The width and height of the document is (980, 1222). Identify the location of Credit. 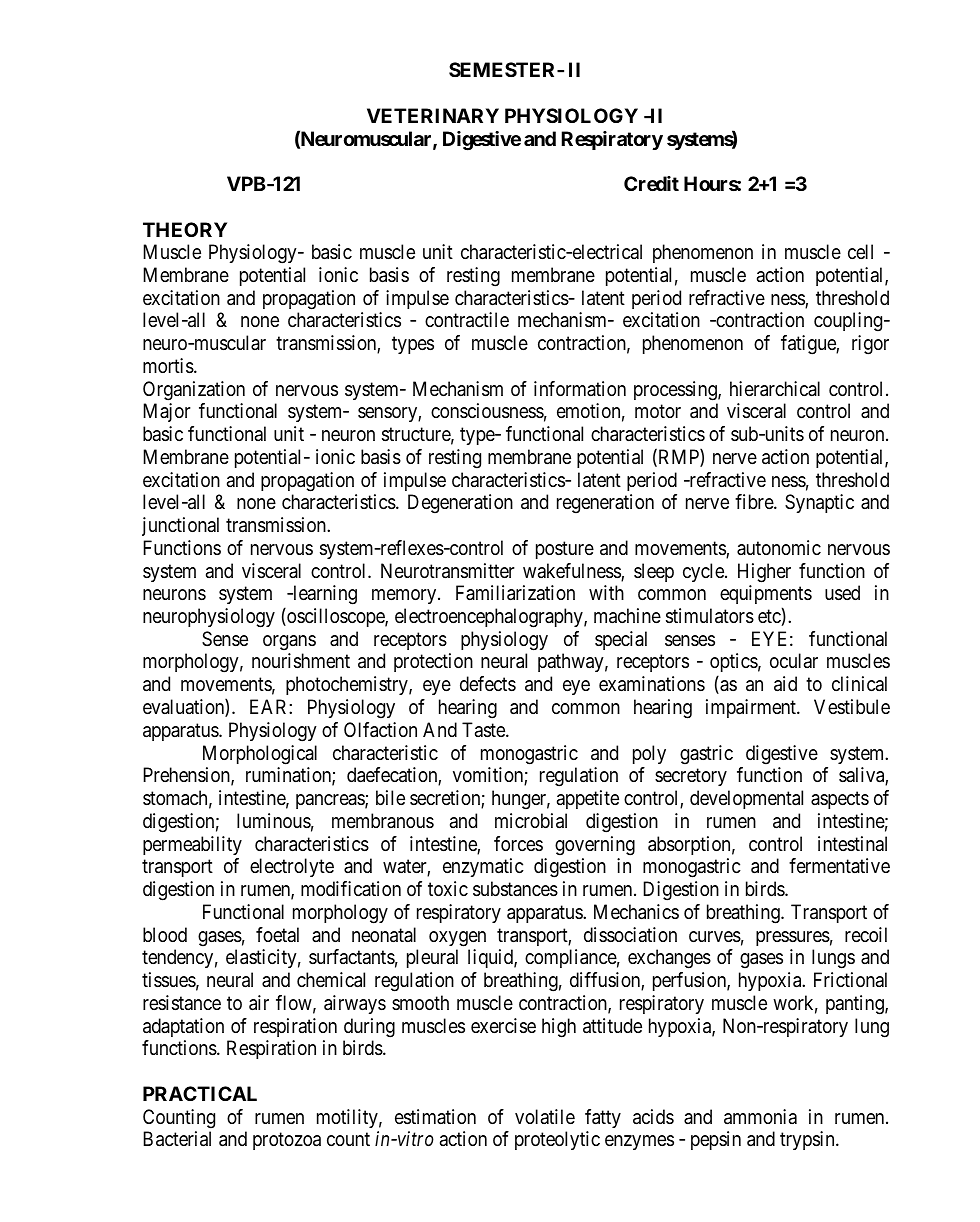
(651, 183).
